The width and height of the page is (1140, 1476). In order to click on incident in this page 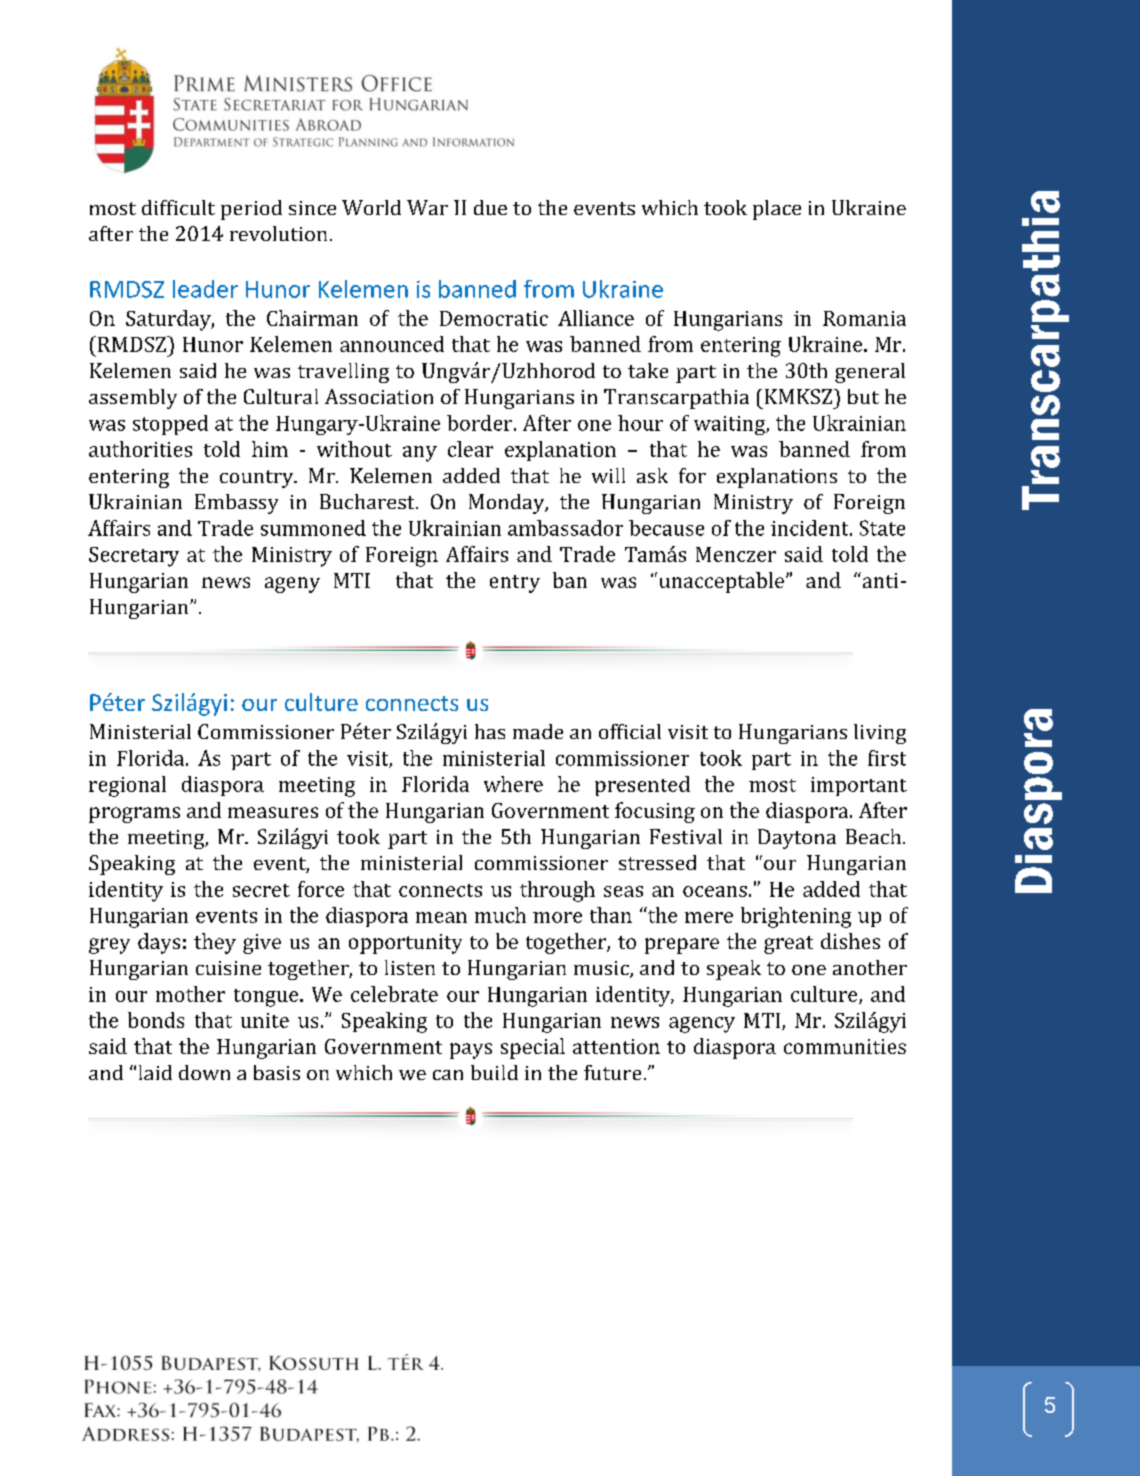, I will do `click(811, 528)`.
